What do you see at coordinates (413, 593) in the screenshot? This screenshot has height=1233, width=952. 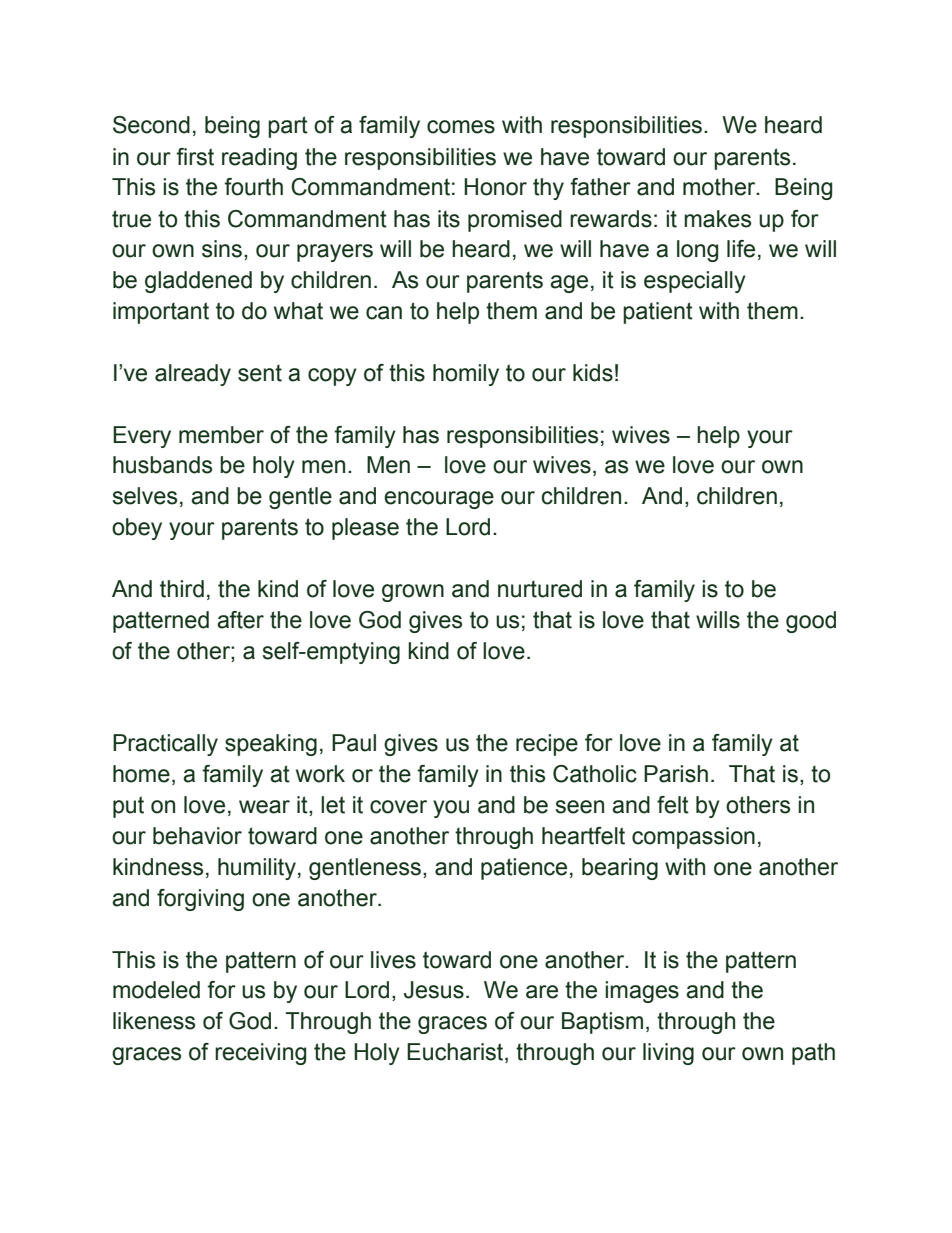 I see `grown` at bounding box center [413, 593].
